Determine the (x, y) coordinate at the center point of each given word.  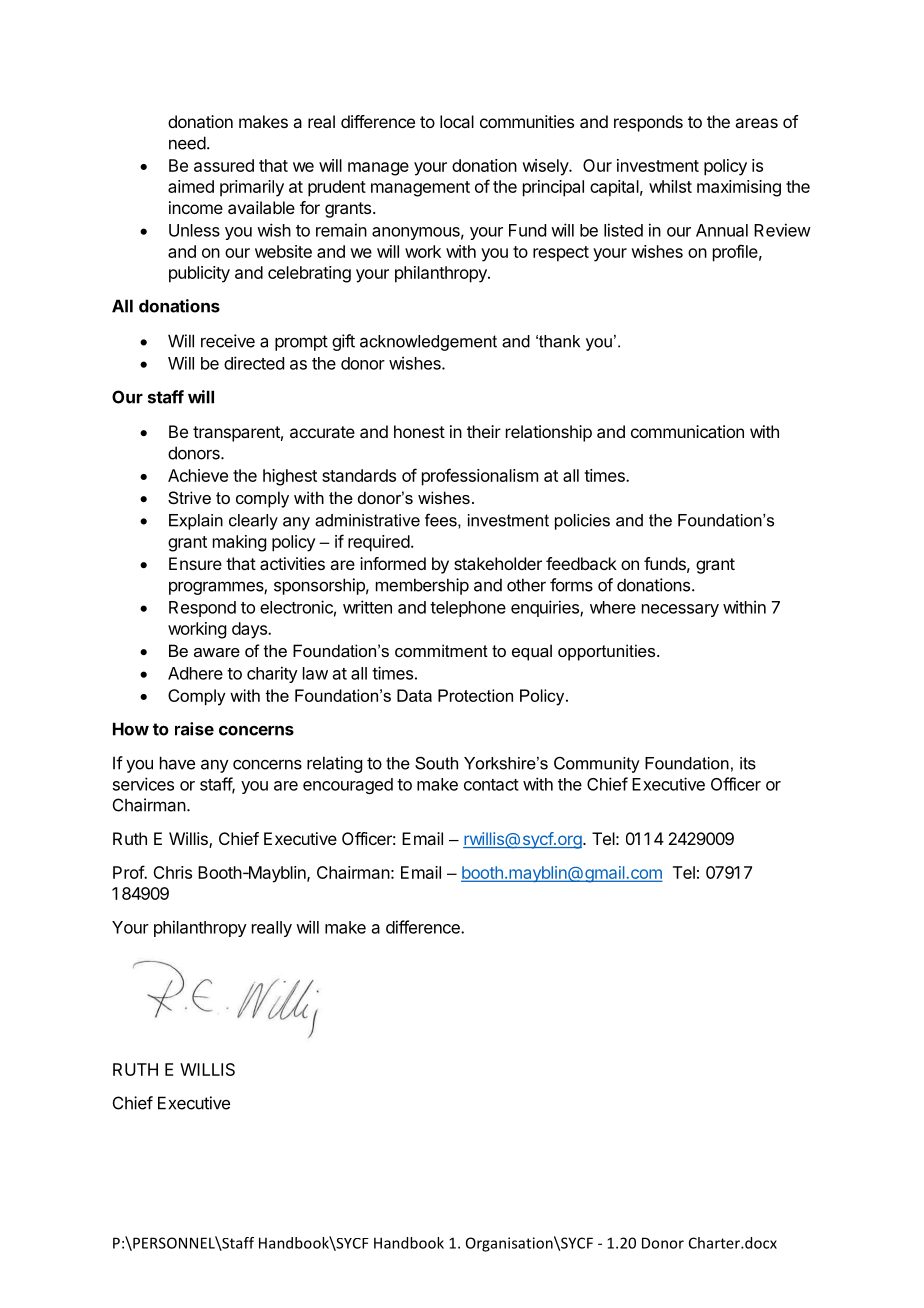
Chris (172, 872)
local (457, 121)
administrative (367, 520)
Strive (189, 497)
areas (756, 123)
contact (491, 785)
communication (687, 431)
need (187, 143)
